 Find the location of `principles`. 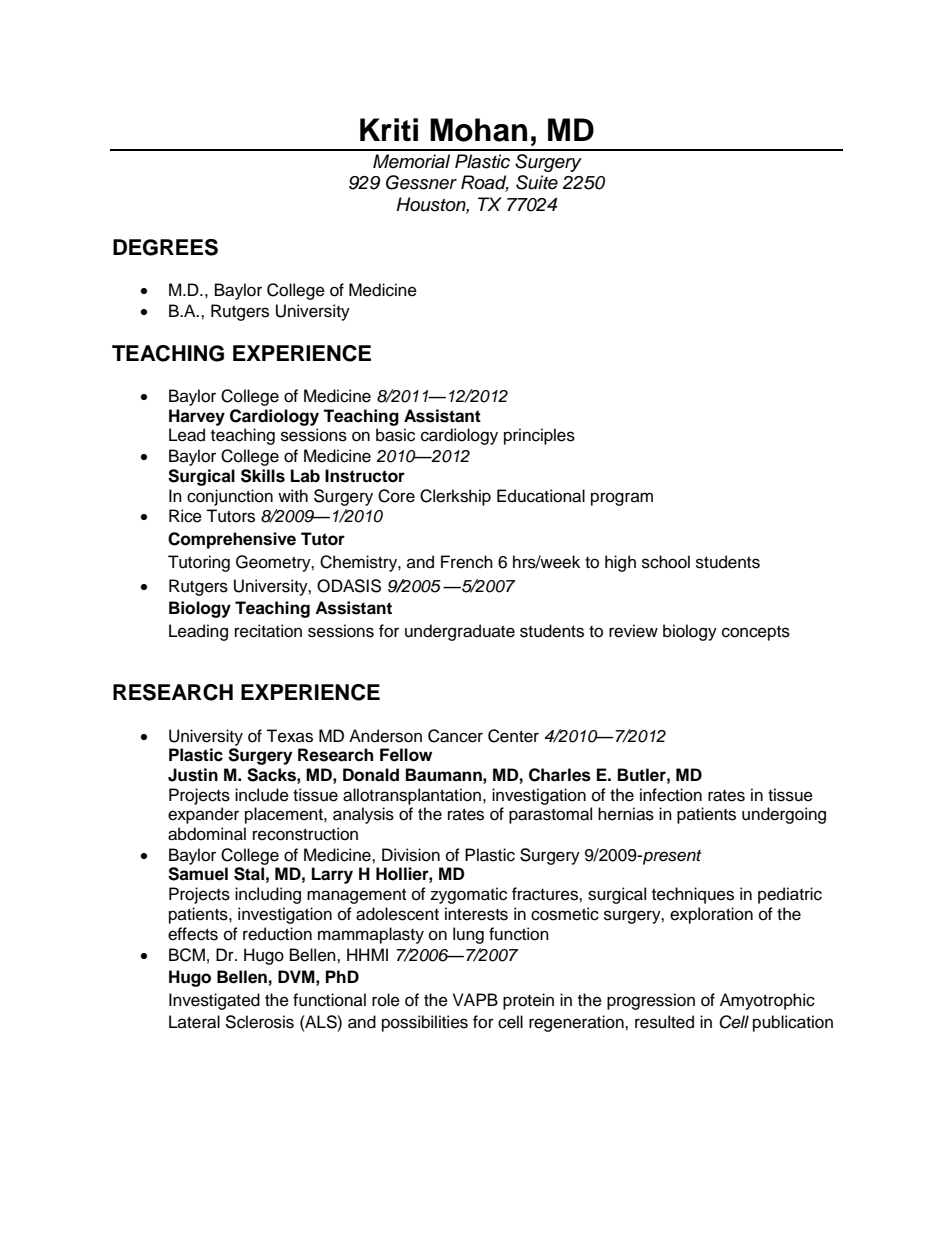

principles is located at coordinates (539, 436).
